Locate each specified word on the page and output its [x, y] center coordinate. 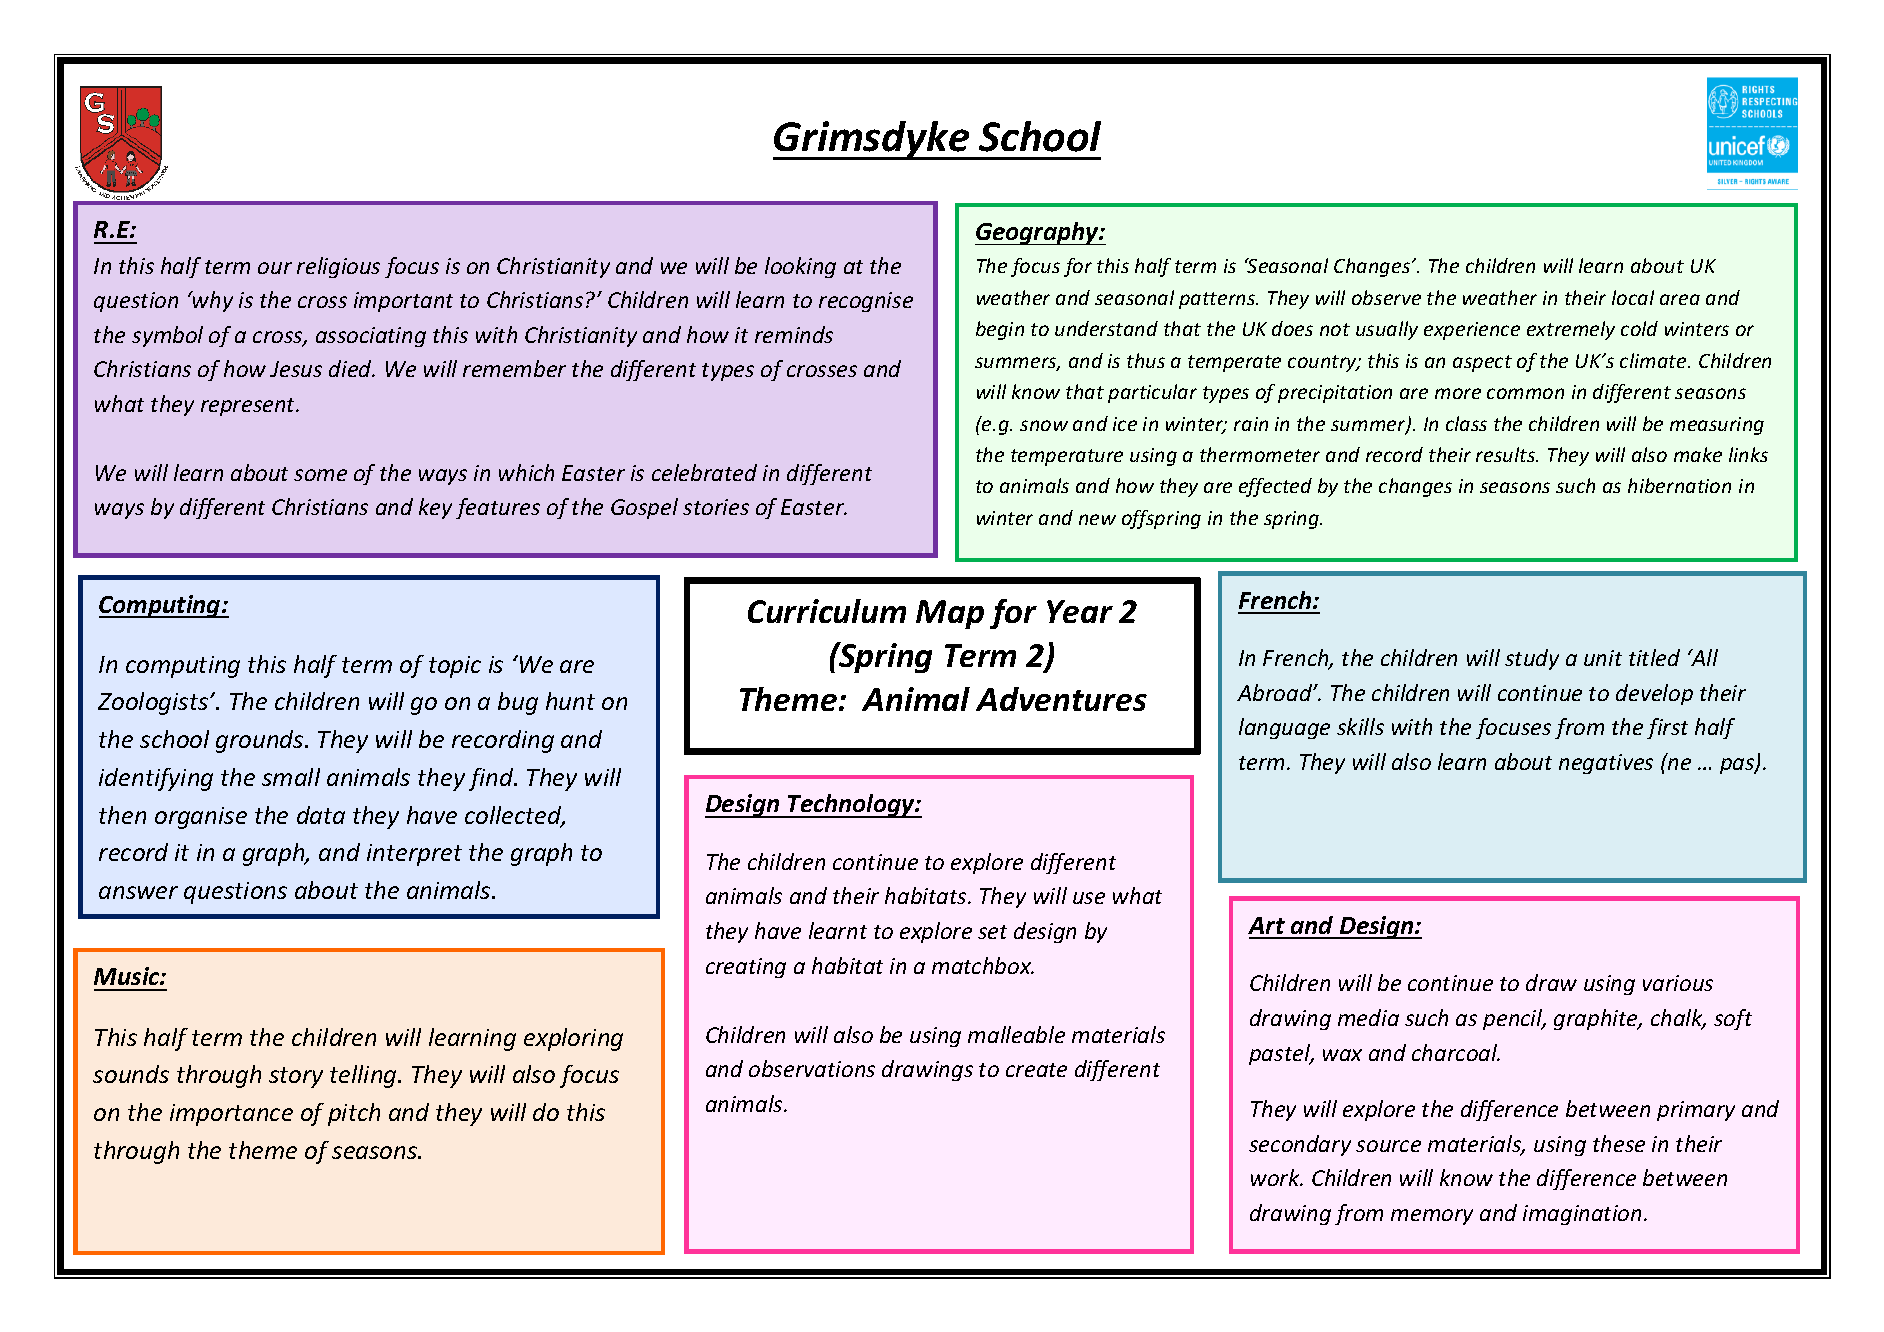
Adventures [1061, 699]
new [1097, 519]
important [403, 302]
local [1633, 297]
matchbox [983, 965]
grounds [261, 741]
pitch [354, 1114]
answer [138, 892]
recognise [866, 302]
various [1678, 983]
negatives [1606, 764]
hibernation [1679, 485]
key [435, 508]
